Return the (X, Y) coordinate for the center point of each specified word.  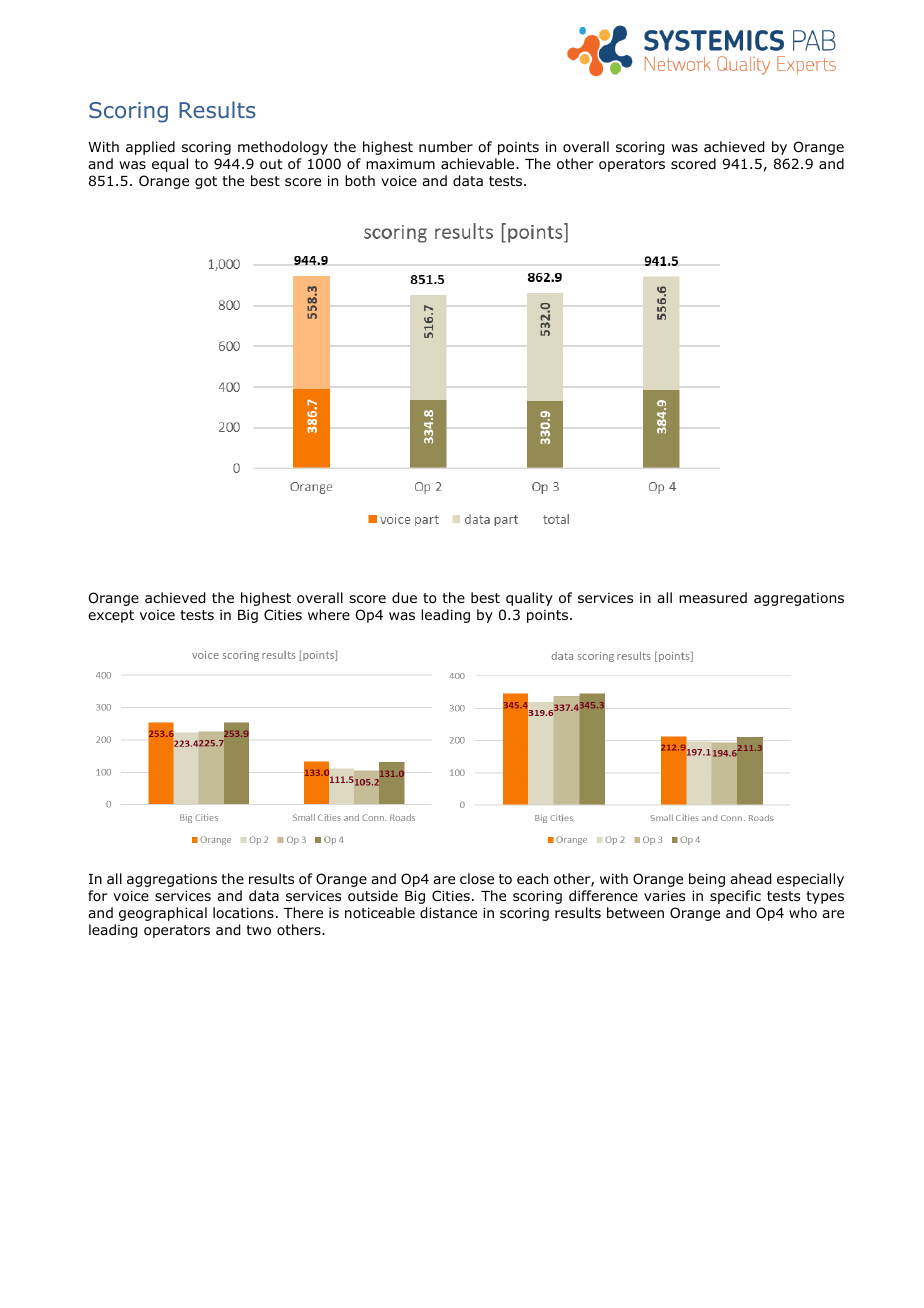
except (111, 616)
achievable (479, 163)
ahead (750, 879)
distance (448, 913)
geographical (163, 914)
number (446, 146)
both (360, 181)
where (329, 614)
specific (735, 897)
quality (529, 599)
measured (713, 597)
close (477, 878)
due (404, 598)
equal (170, 165)
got (206, 182)
